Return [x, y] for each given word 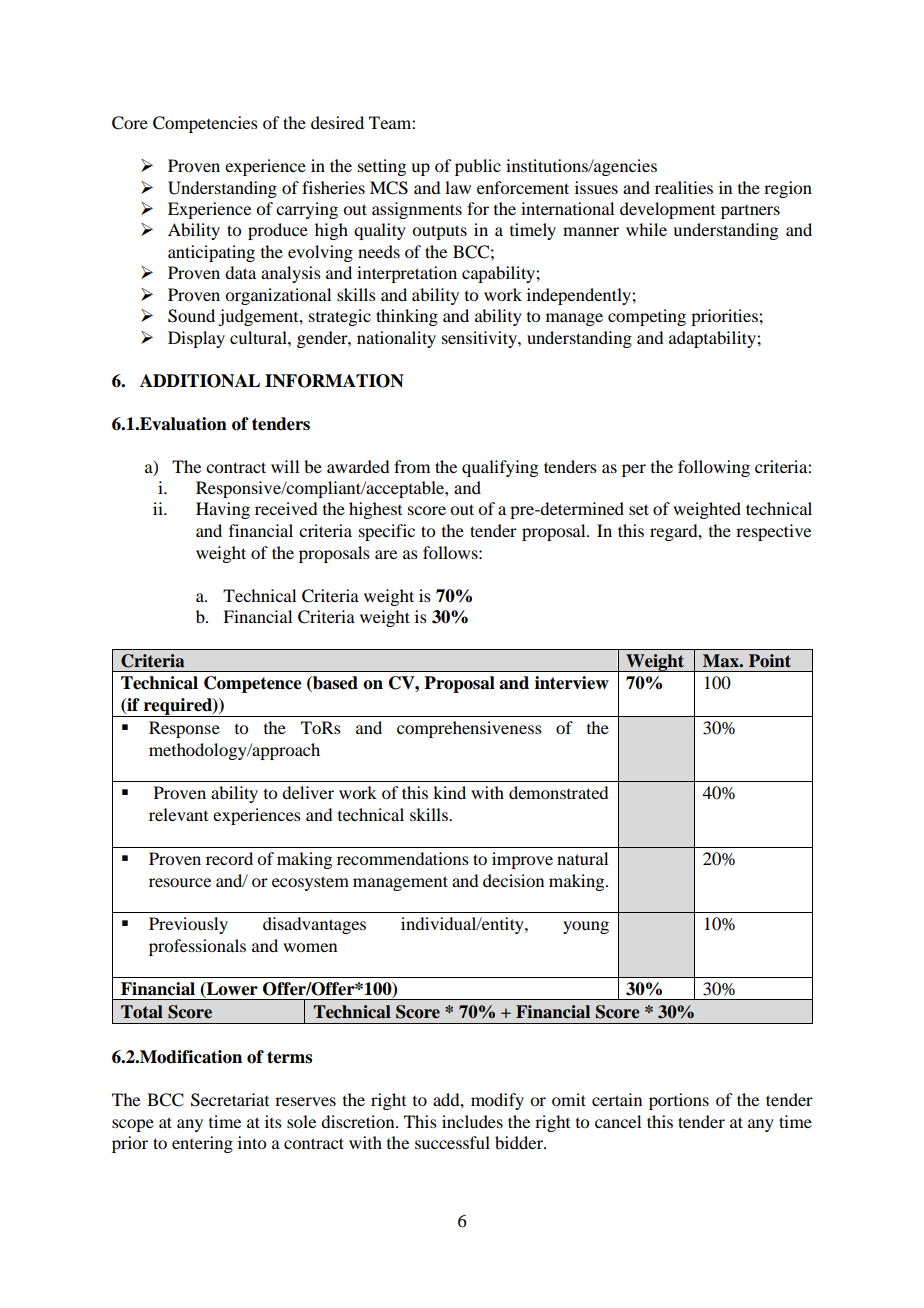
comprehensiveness [469, 729]
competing [647, 317]
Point [770, 661]
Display [196, 339]
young [586, 927]
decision [513, 880]
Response [184, 729]
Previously [188, 925]
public [478, 167]
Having [223, 510]
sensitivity [480, 339]
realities [684, 187]
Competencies [205, 124]
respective [773, 532]
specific [387, 532]
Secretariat [230, 1100]
